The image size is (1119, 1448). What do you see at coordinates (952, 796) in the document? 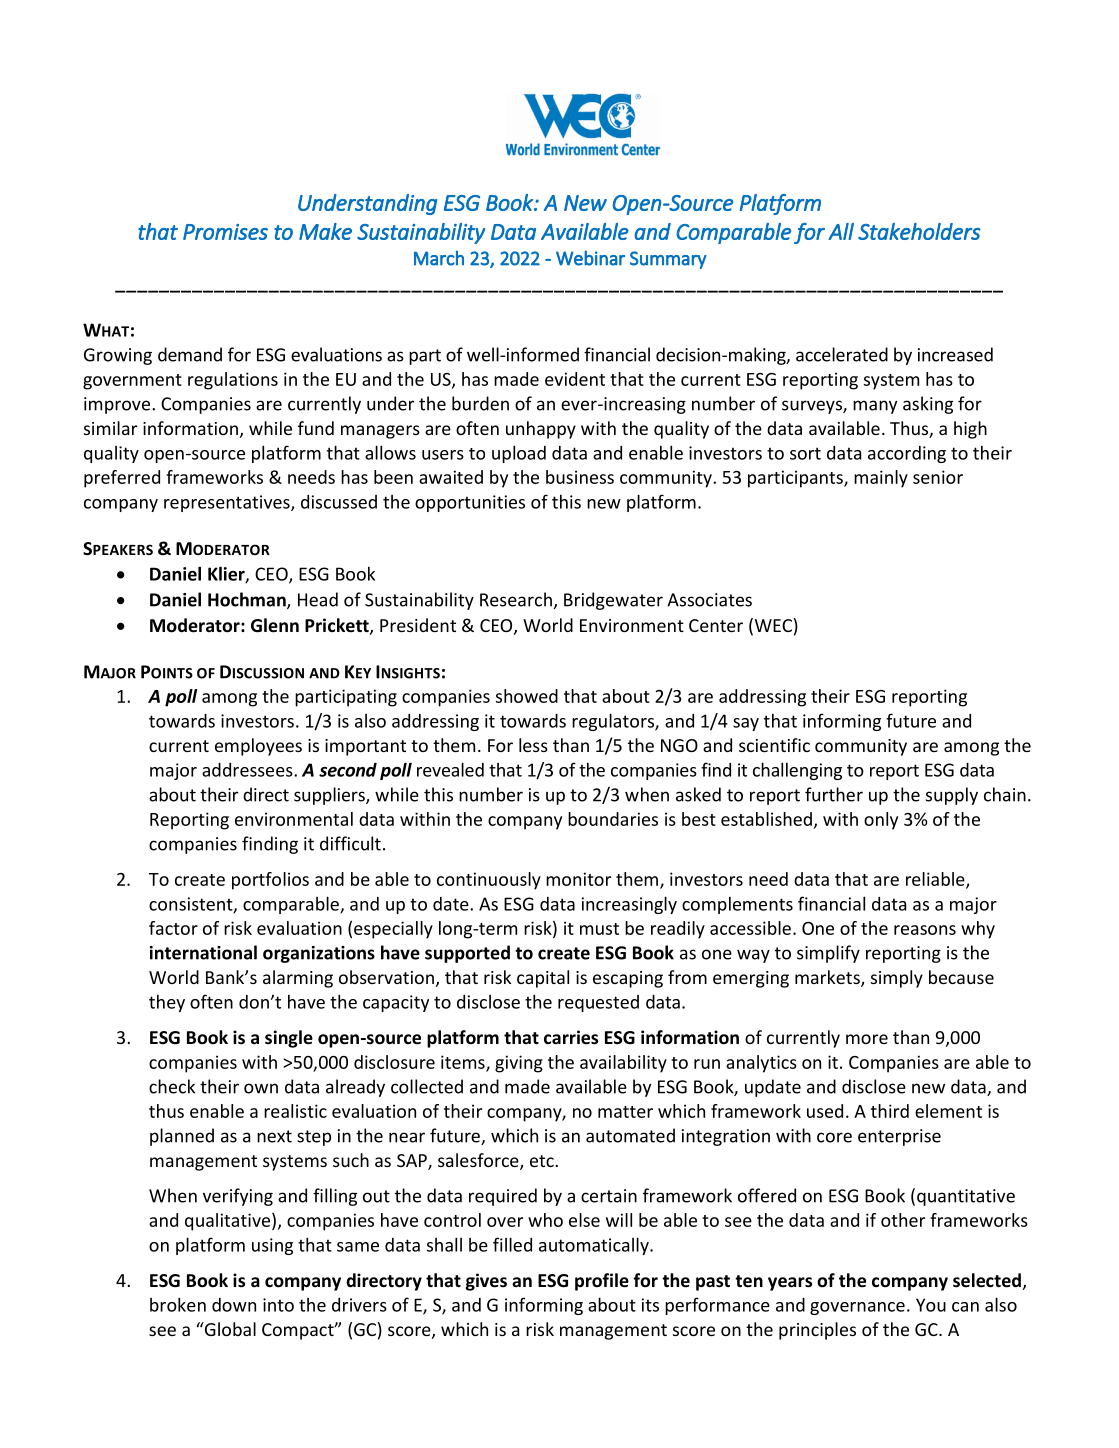
I see `supply` at bounding box center [952, 796].
